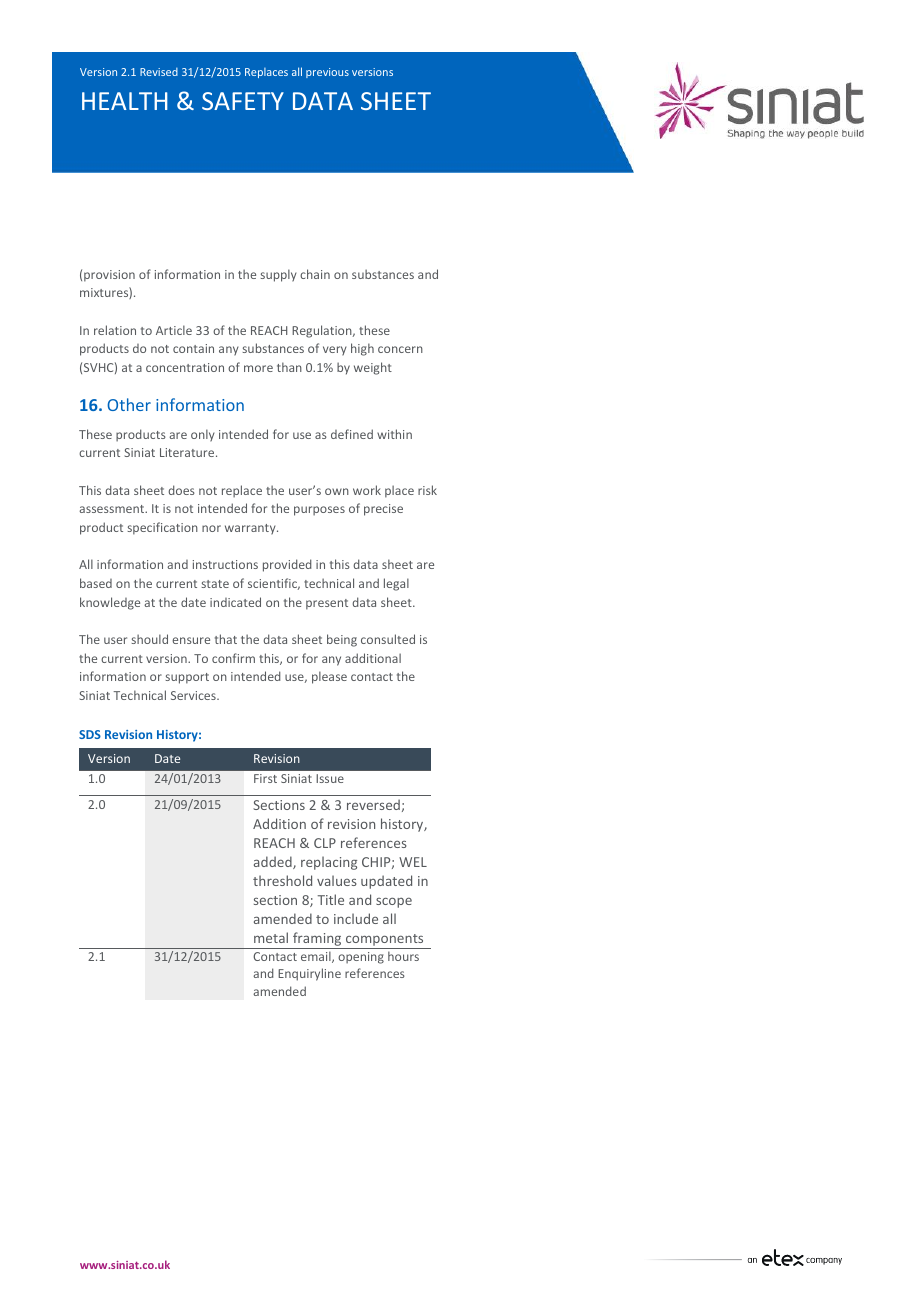 The width and height of the page is (924, 1308). I want to click on SDS, so click(90, 734).
